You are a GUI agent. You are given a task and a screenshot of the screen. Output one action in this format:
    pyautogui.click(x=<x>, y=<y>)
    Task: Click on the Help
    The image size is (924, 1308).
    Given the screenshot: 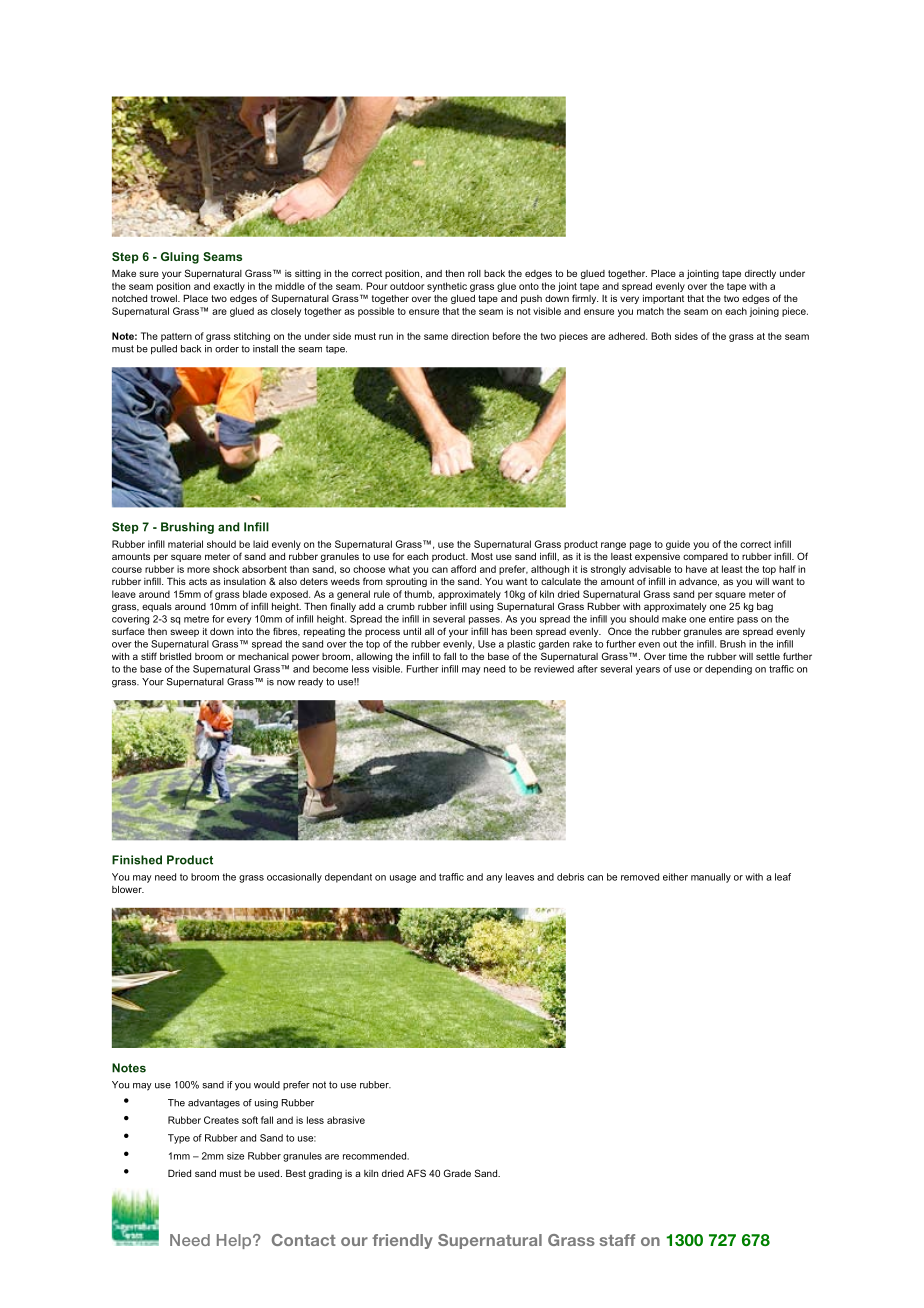 What is the action you would take?
    pyautogui.click(x=235, y=1241)
